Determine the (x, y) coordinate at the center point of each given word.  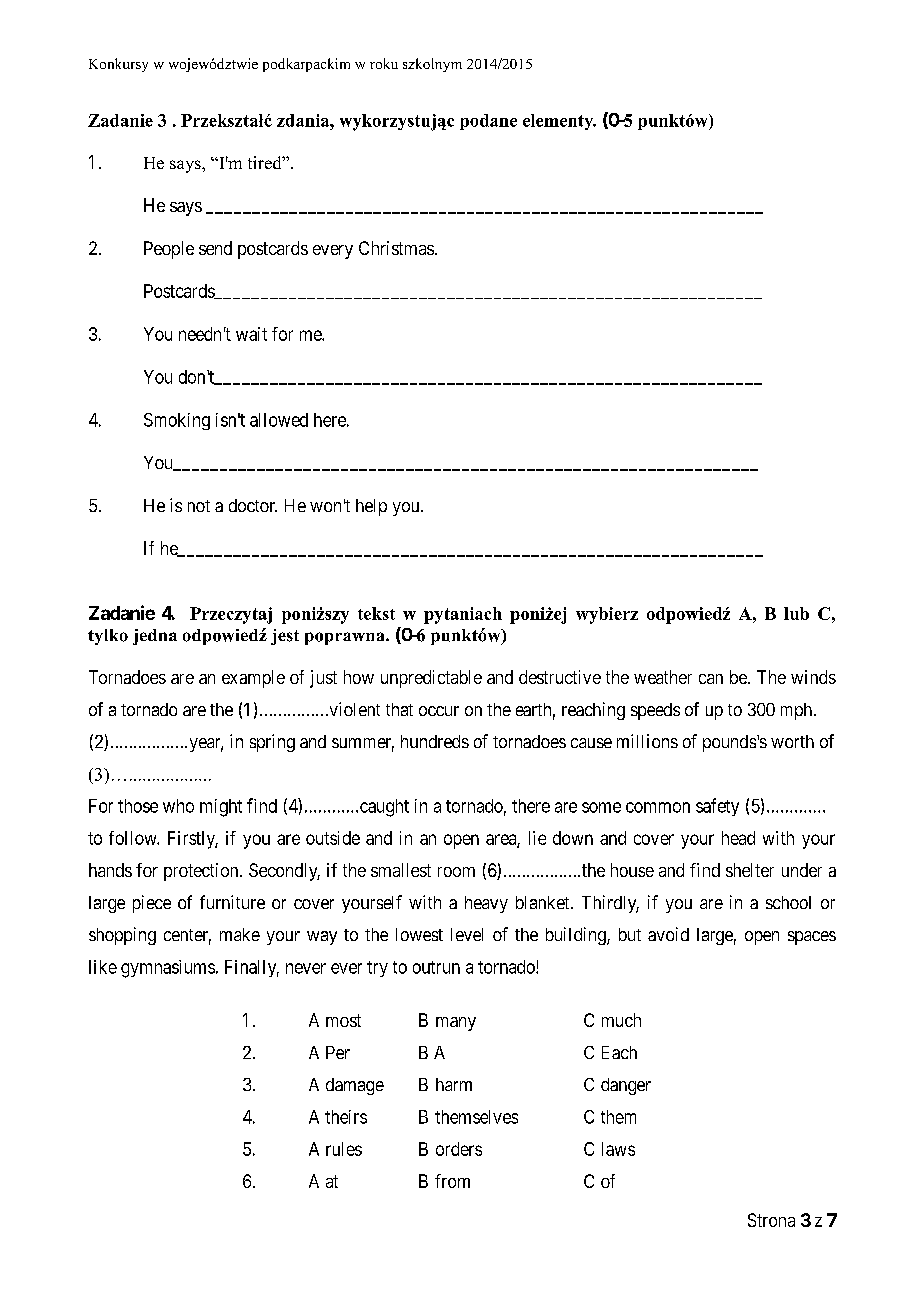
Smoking (177, 421)
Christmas (396, 248)
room (456, 872)
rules (344, 1149)
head (738, 838)
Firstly (193, 840)
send (215, 248)
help (371, 507)
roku (384, 63)
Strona (771, 1220)
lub (796, 613)
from (452, 1181)
